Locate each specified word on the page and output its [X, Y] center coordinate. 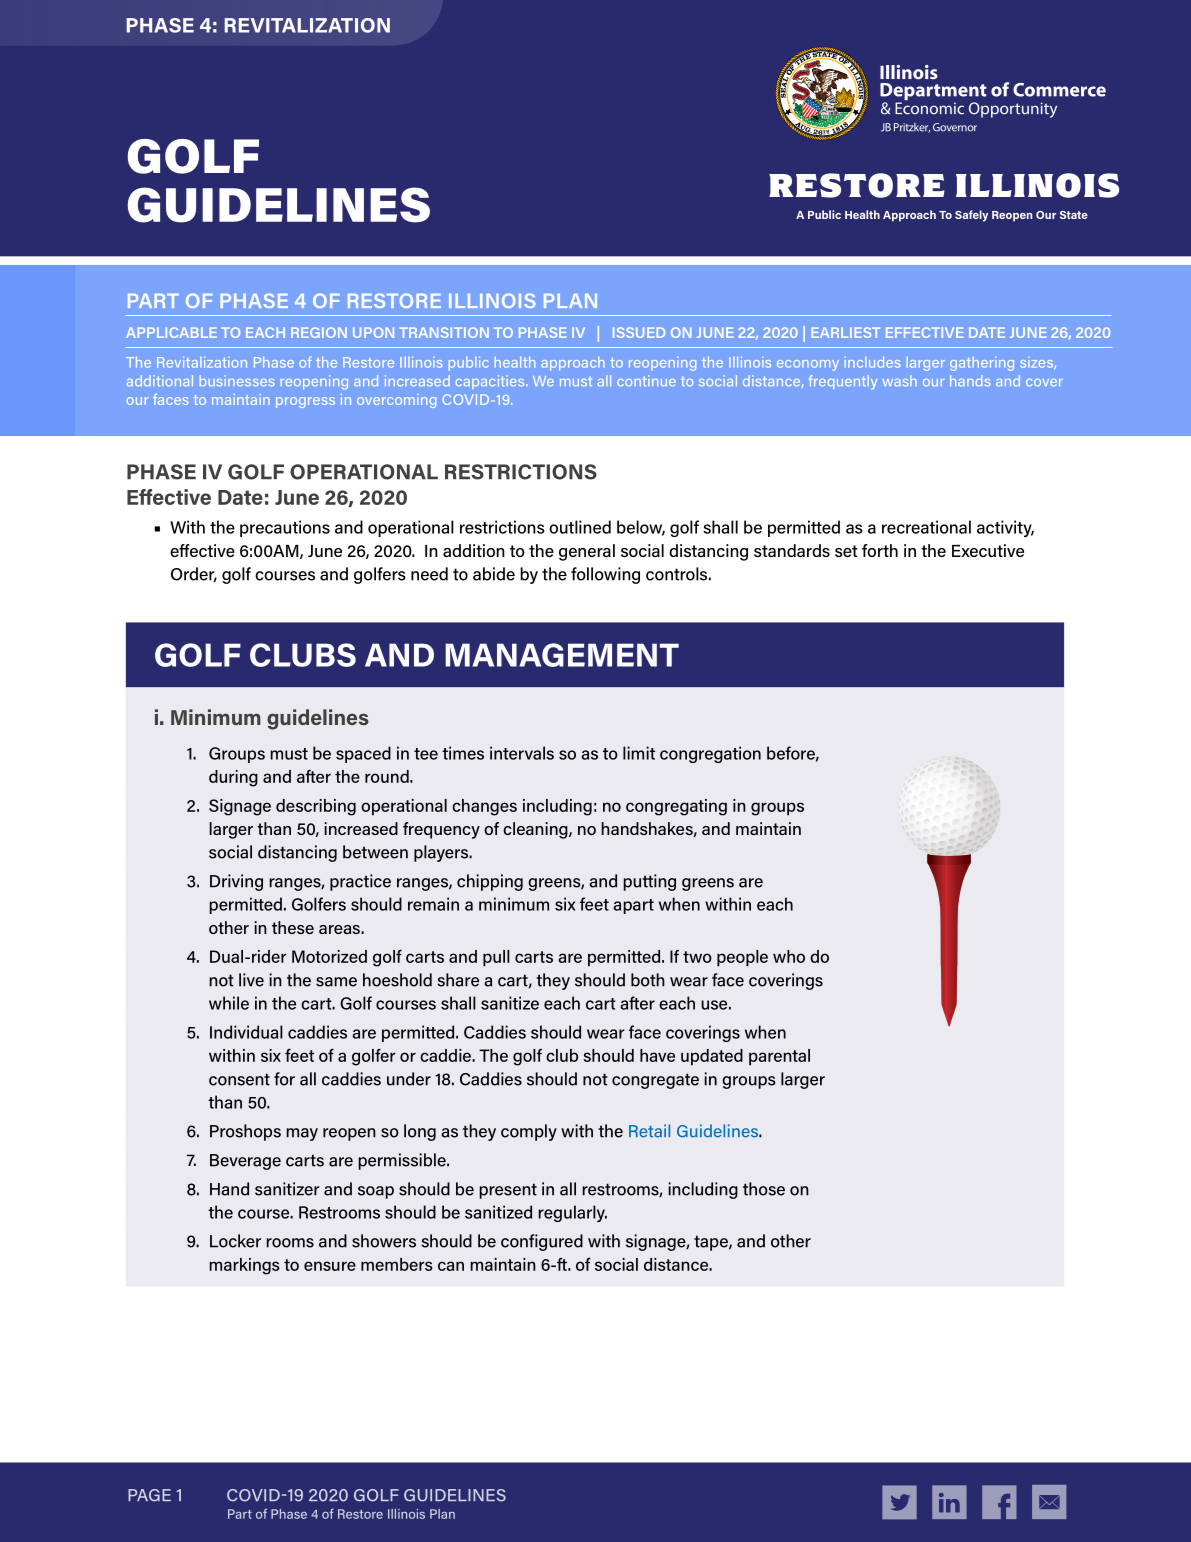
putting [649, 882]
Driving [236, 882]
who [789, 956]
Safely [971, 216]
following [605, 575]
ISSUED [639, 332]
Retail [649, 1131]
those [764, 1189]
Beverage [245, 1162]
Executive [988, 550]
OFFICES [389, 1495]
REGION [319, 332]
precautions [285, 528]
